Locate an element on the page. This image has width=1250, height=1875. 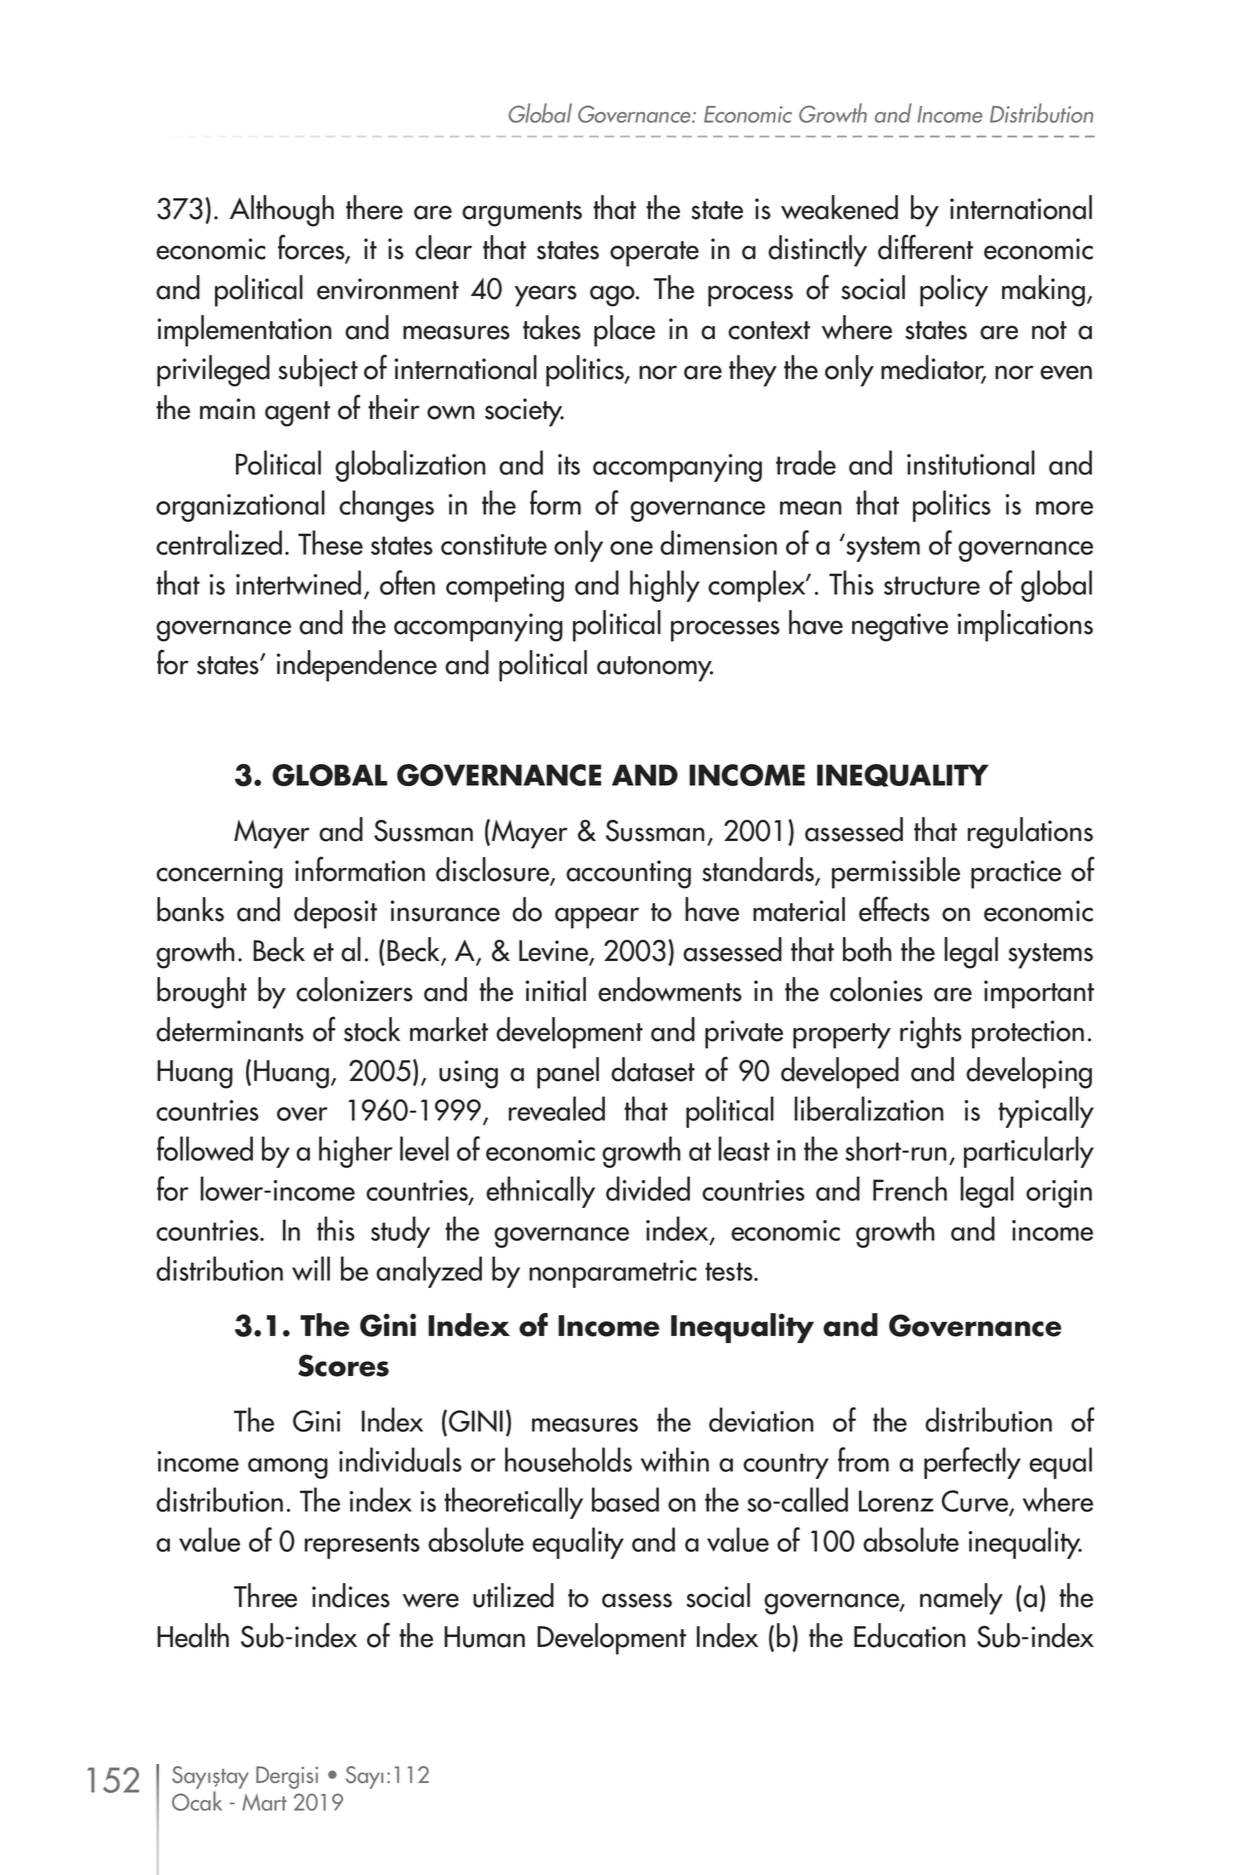
independence is located at coordinates (357, 666).
